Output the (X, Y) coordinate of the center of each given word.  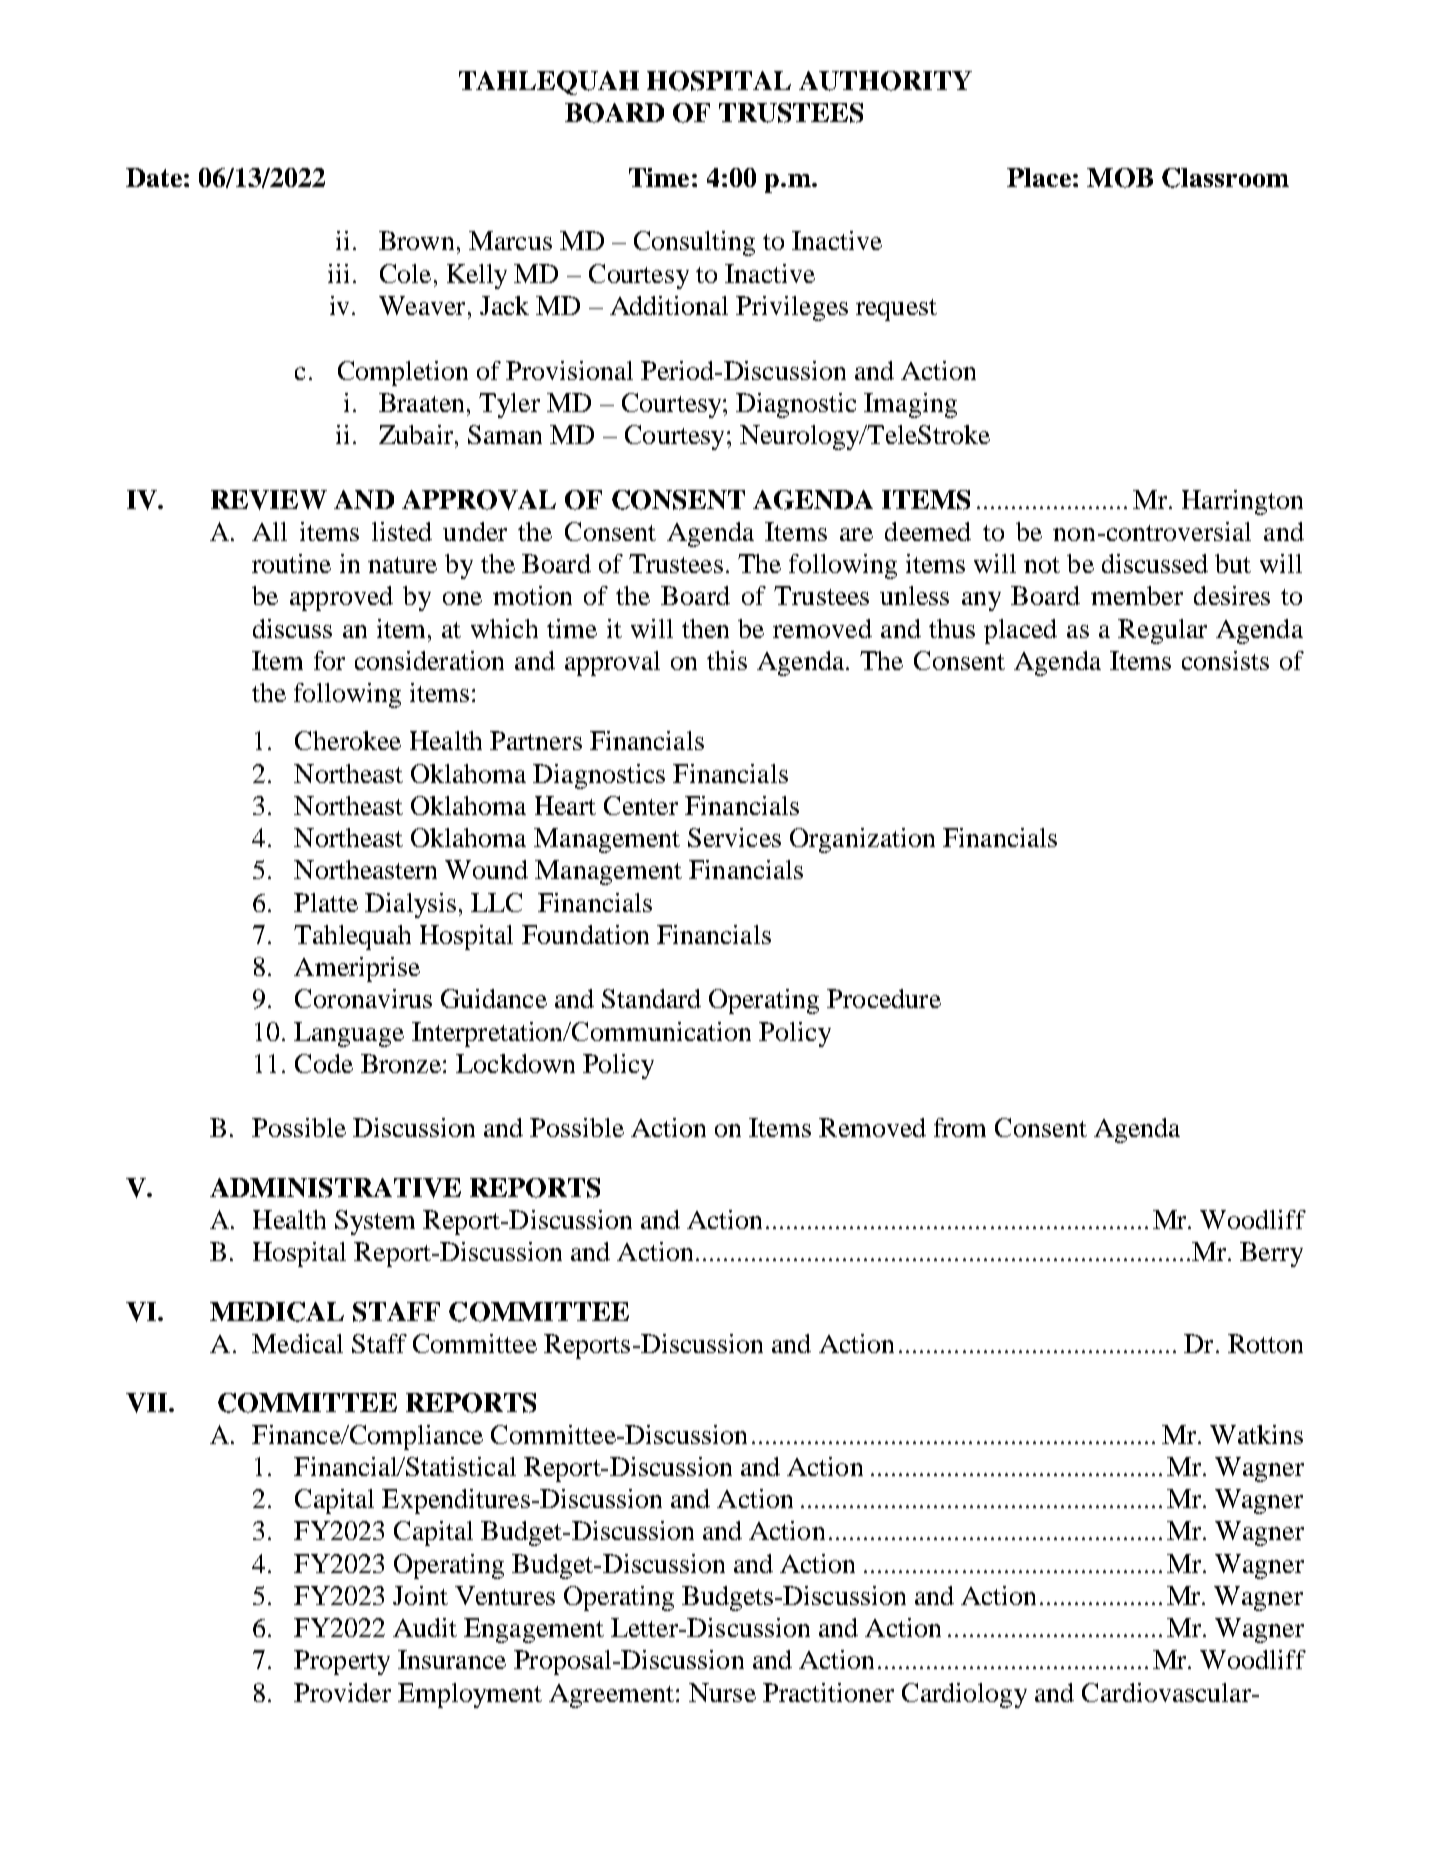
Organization (862, 840)
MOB (1120, 178)
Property (342, 1662)
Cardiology (964, 1695)
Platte (326, 902)
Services (734, 837)
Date (154, 177)
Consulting (694, 243)
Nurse (722, 1692)
